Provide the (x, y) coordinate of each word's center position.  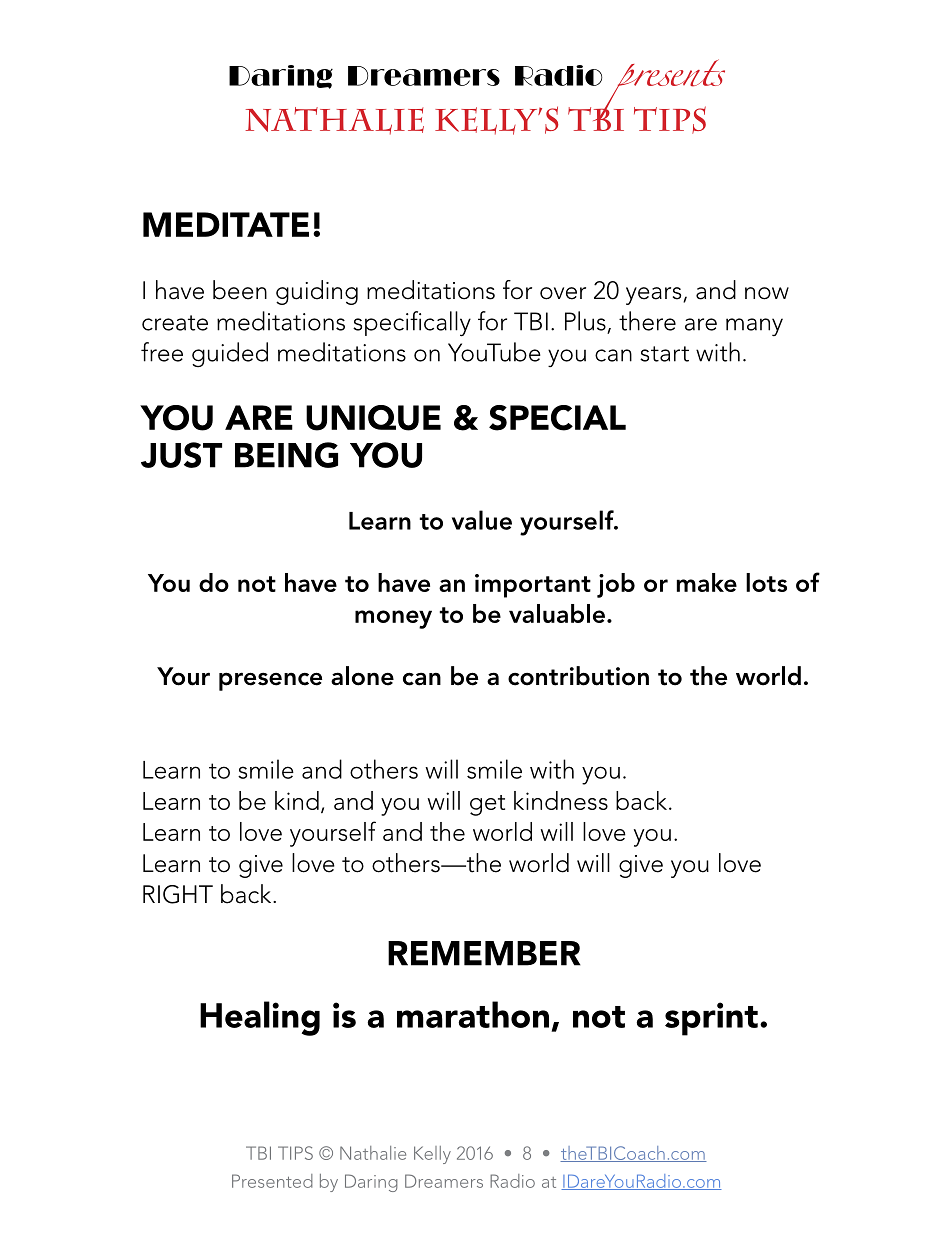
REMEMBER (484, 953)
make (707, 582)
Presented (272, 1181)
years (655, 296)
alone (362, 676)
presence (270, 681)
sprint (711, 1019)
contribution (578, 676)
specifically (412, 324)
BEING (286, 455)
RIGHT (178, 894)
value (482, 520)
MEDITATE (226, 224)
